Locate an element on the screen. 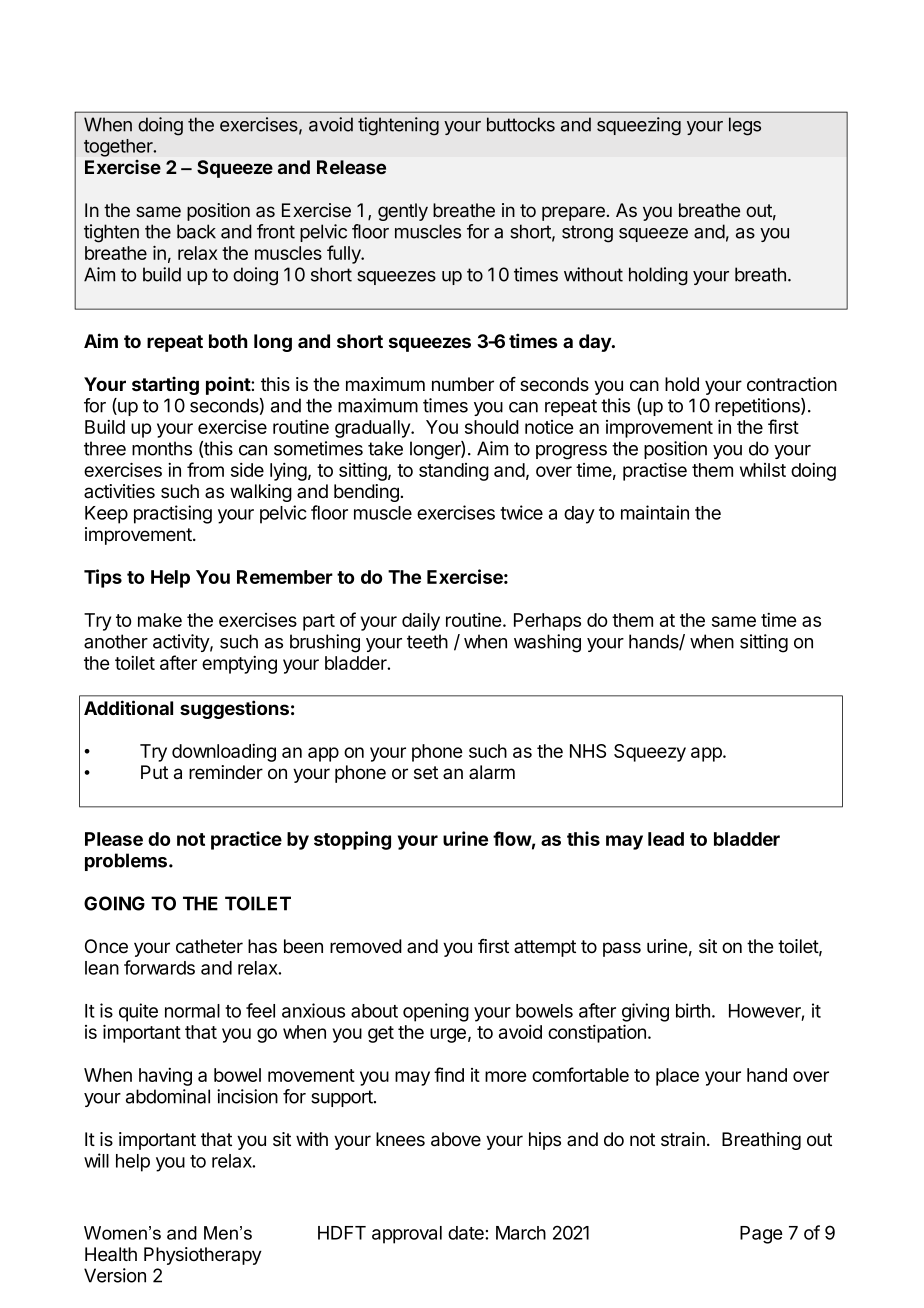  Squeezy is located at coordinates (650, 753).
